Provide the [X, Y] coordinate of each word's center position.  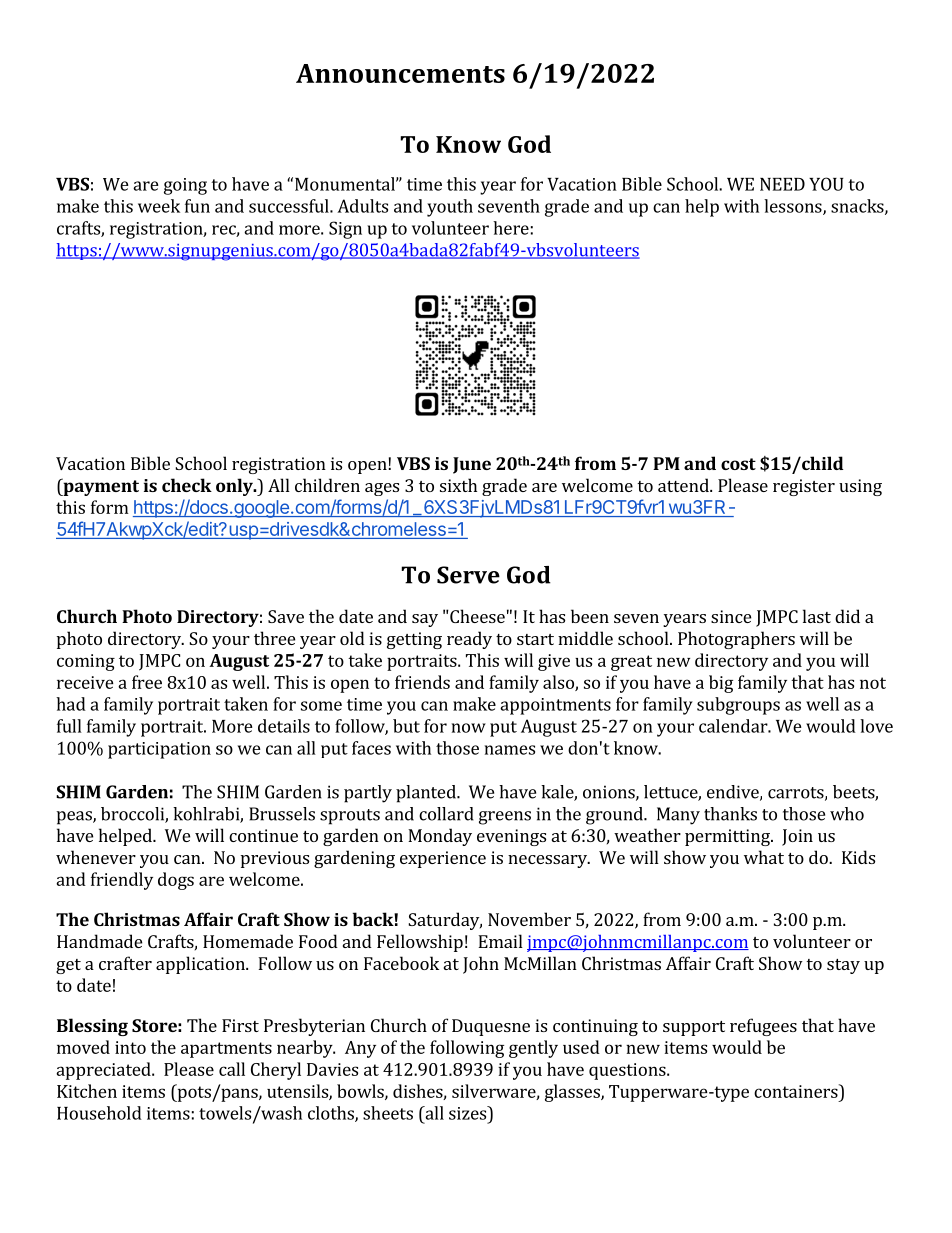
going [185, 186]
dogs [176, 881]
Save [286, 616]
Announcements [400, 73]
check [187, 485]
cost [738, 464]
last [817, 616]
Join [797, 837]
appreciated [104, 1071]
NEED [782, 184]
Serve [468, 575]
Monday [440, 837]
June [472, 465]
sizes [469, 1113]
